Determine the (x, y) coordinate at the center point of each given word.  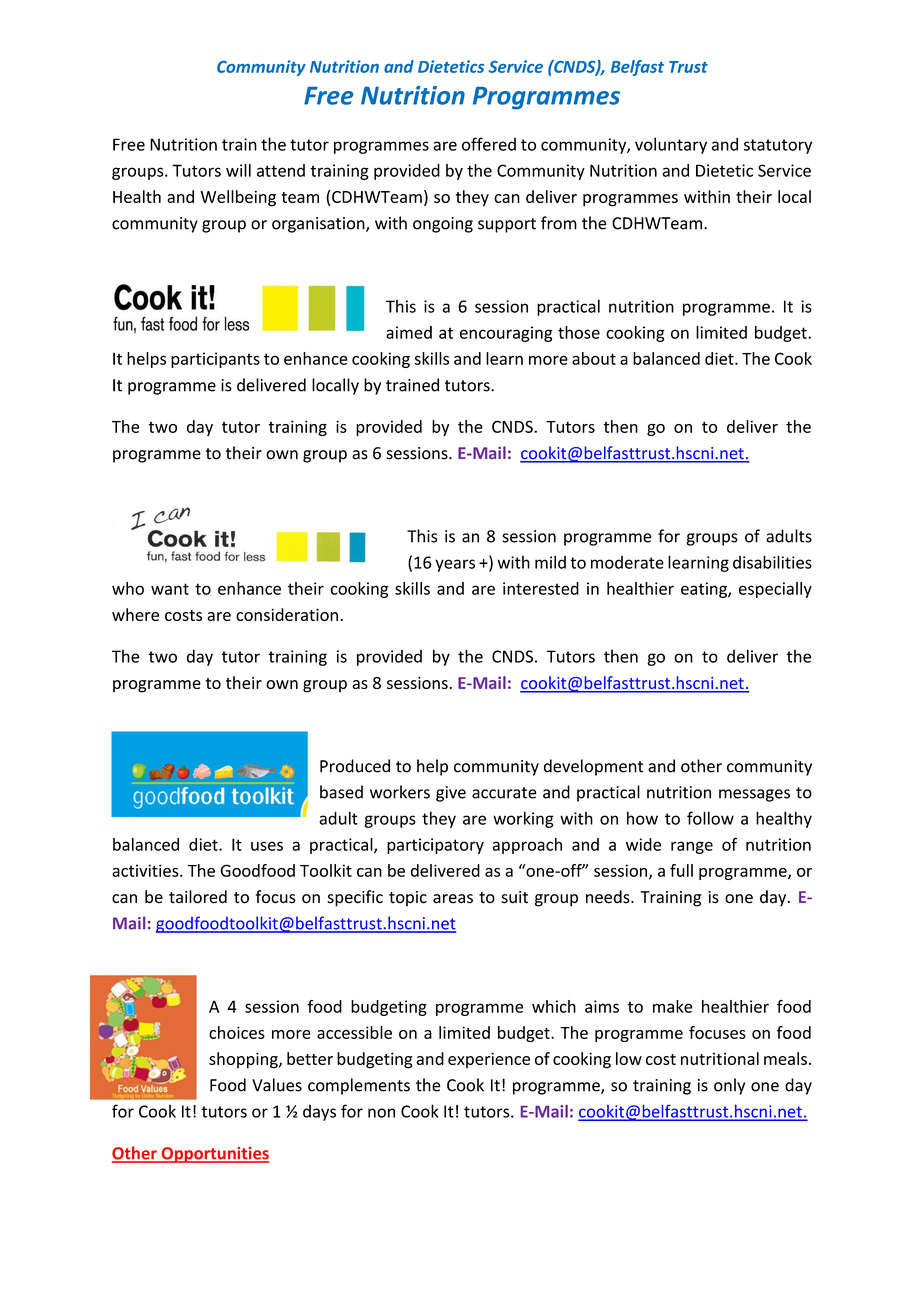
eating (705, 590)
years (455, 565)
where (135, 614)
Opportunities (214, 1155)
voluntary (671, 145)
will (238, 170)
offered (489, 144)
